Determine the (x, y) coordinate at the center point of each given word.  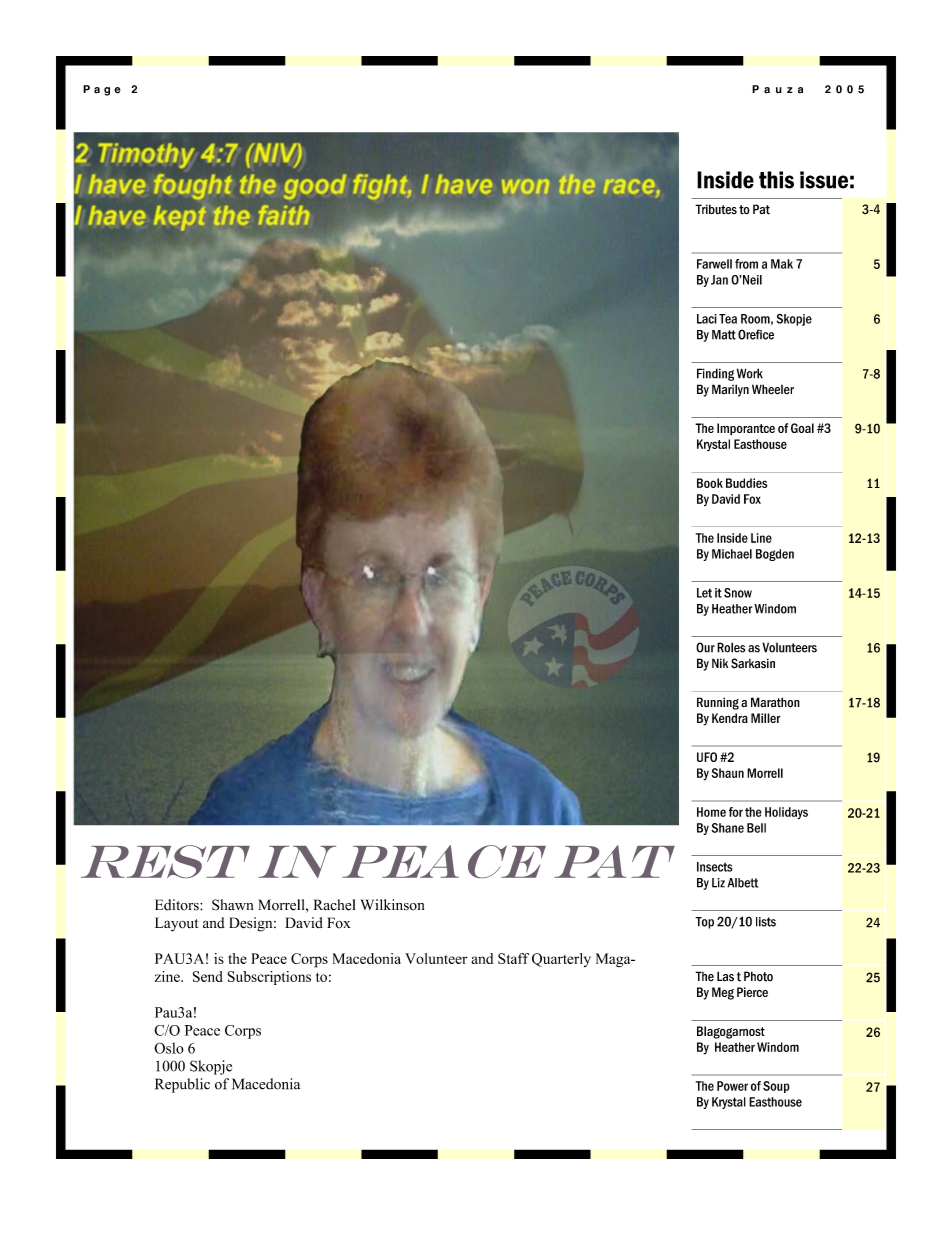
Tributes (716, 209)
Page (102, 90)
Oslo (169, 1048)
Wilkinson (392, 905)
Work (750, 373)
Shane (727, 828)
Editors (178, 905)
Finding (715, 374)
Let (704, 593)
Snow (738, 593)
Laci (707, 319)
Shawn (232, 905)
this (776, 180)
